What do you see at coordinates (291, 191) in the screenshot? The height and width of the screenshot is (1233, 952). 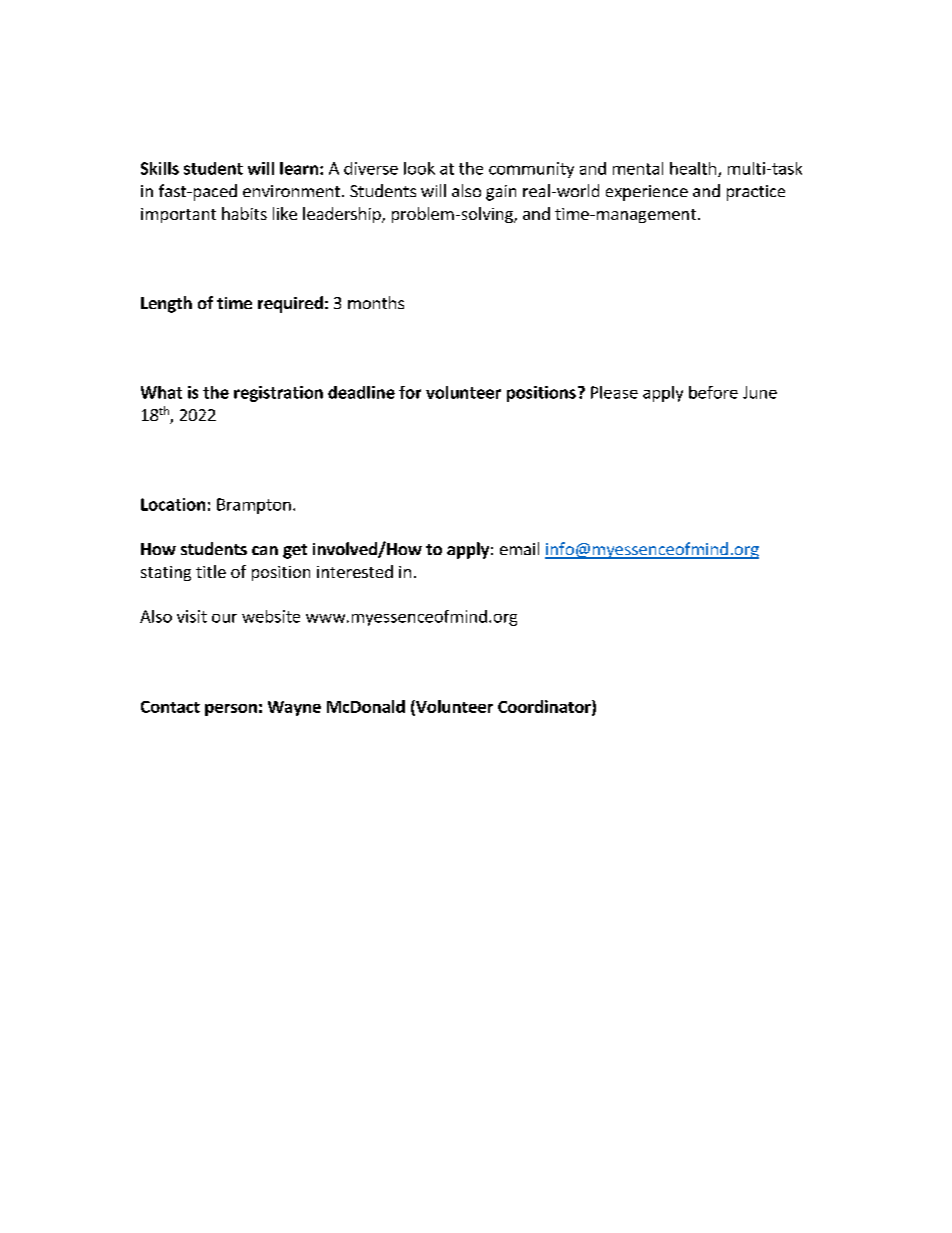 I see `environment` at bounding box center [291, 191].
